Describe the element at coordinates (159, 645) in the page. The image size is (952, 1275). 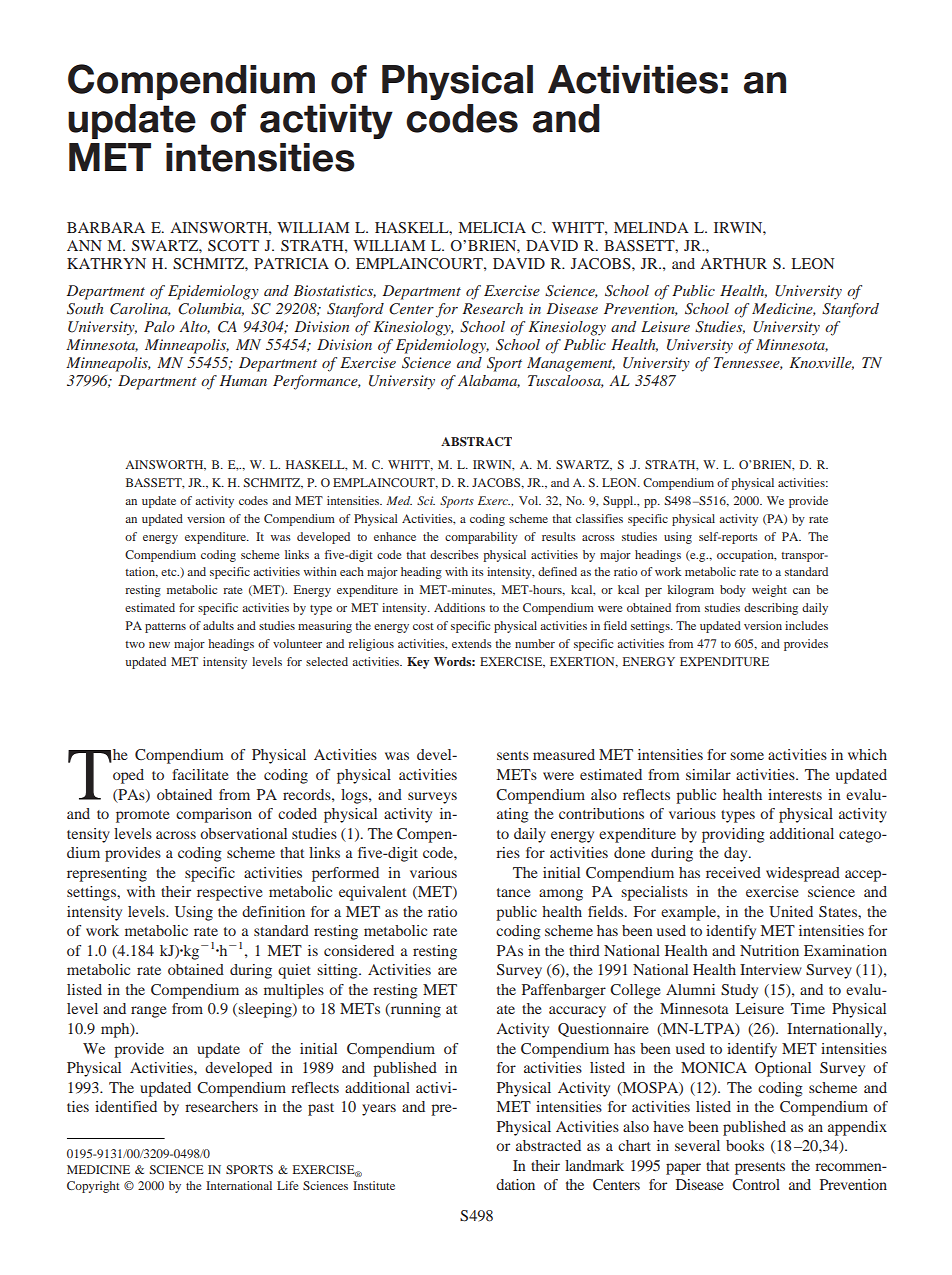
I see `new` at that location.
